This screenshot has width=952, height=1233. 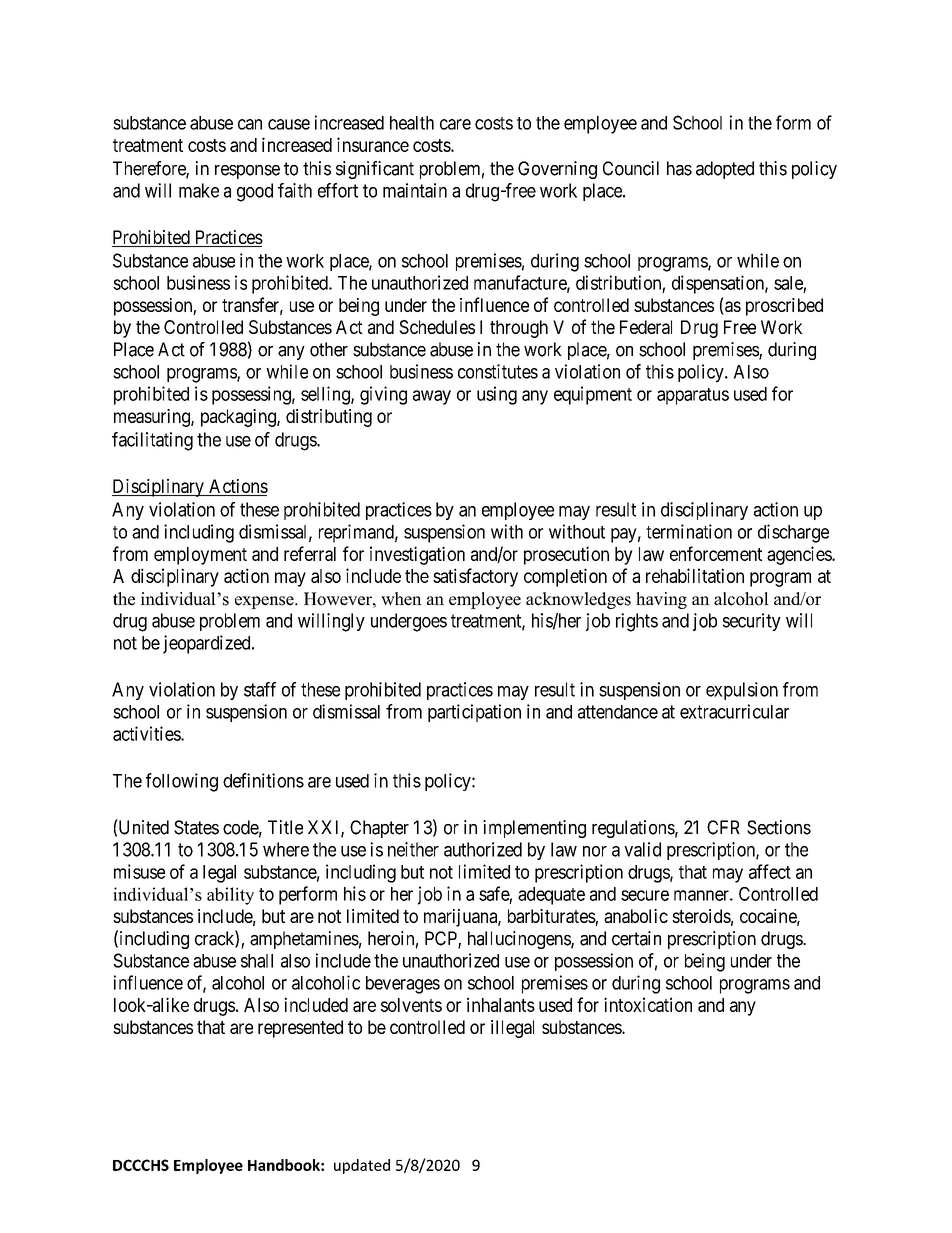 I want to click on jeopardized, so click(x=208, y=644).
